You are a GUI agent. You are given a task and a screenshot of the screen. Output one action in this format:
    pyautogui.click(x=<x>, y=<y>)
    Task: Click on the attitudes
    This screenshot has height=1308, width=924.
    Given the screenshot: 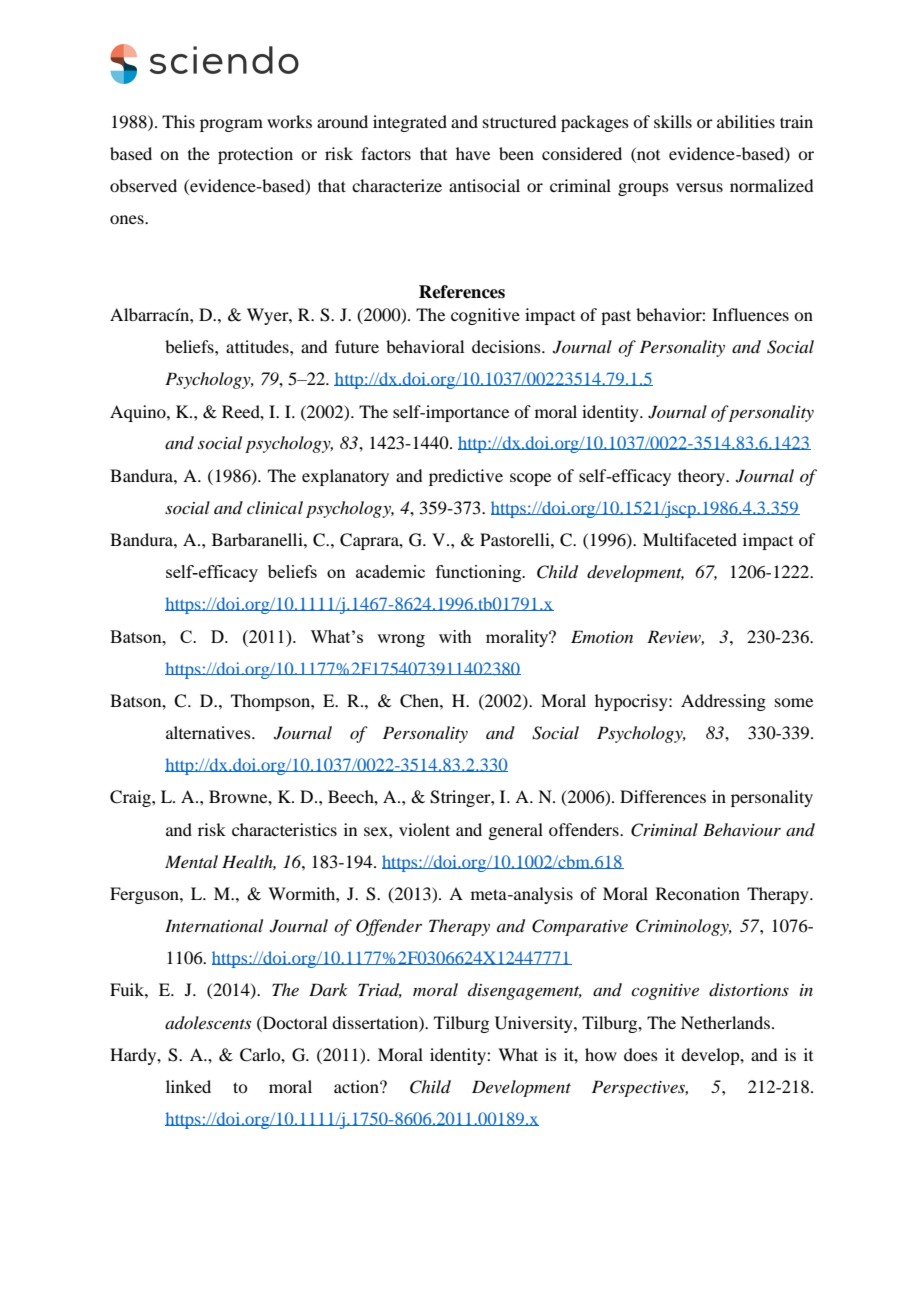 What is the action you would take?
    pyautogui.click(x=258, y=346)
